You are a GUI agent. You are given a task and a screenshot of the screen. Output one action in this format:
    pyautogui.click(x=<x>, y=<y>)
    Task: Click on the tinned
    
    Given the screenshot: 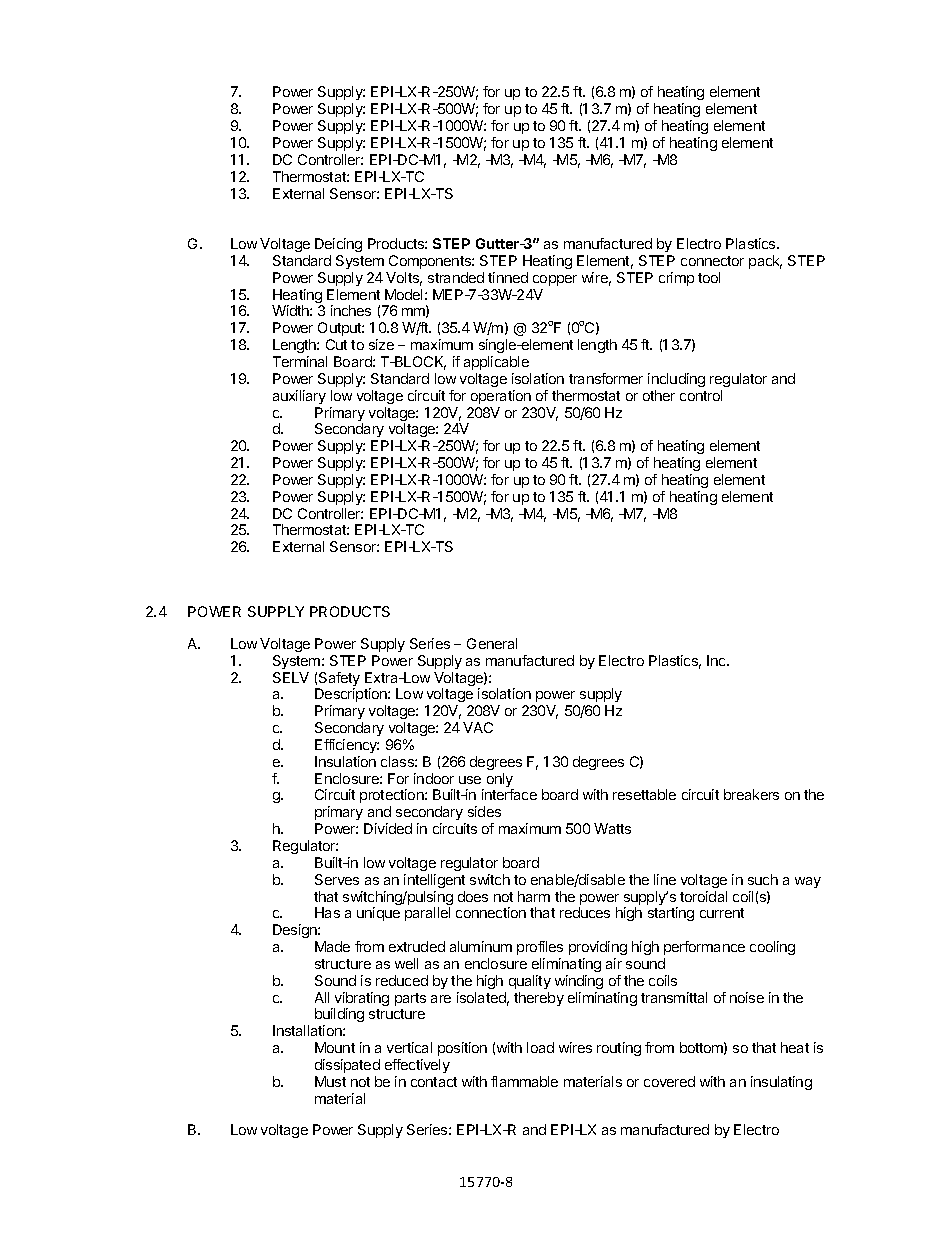 What is the action you would take?
    pyautogui.click(x=508, y=277)
